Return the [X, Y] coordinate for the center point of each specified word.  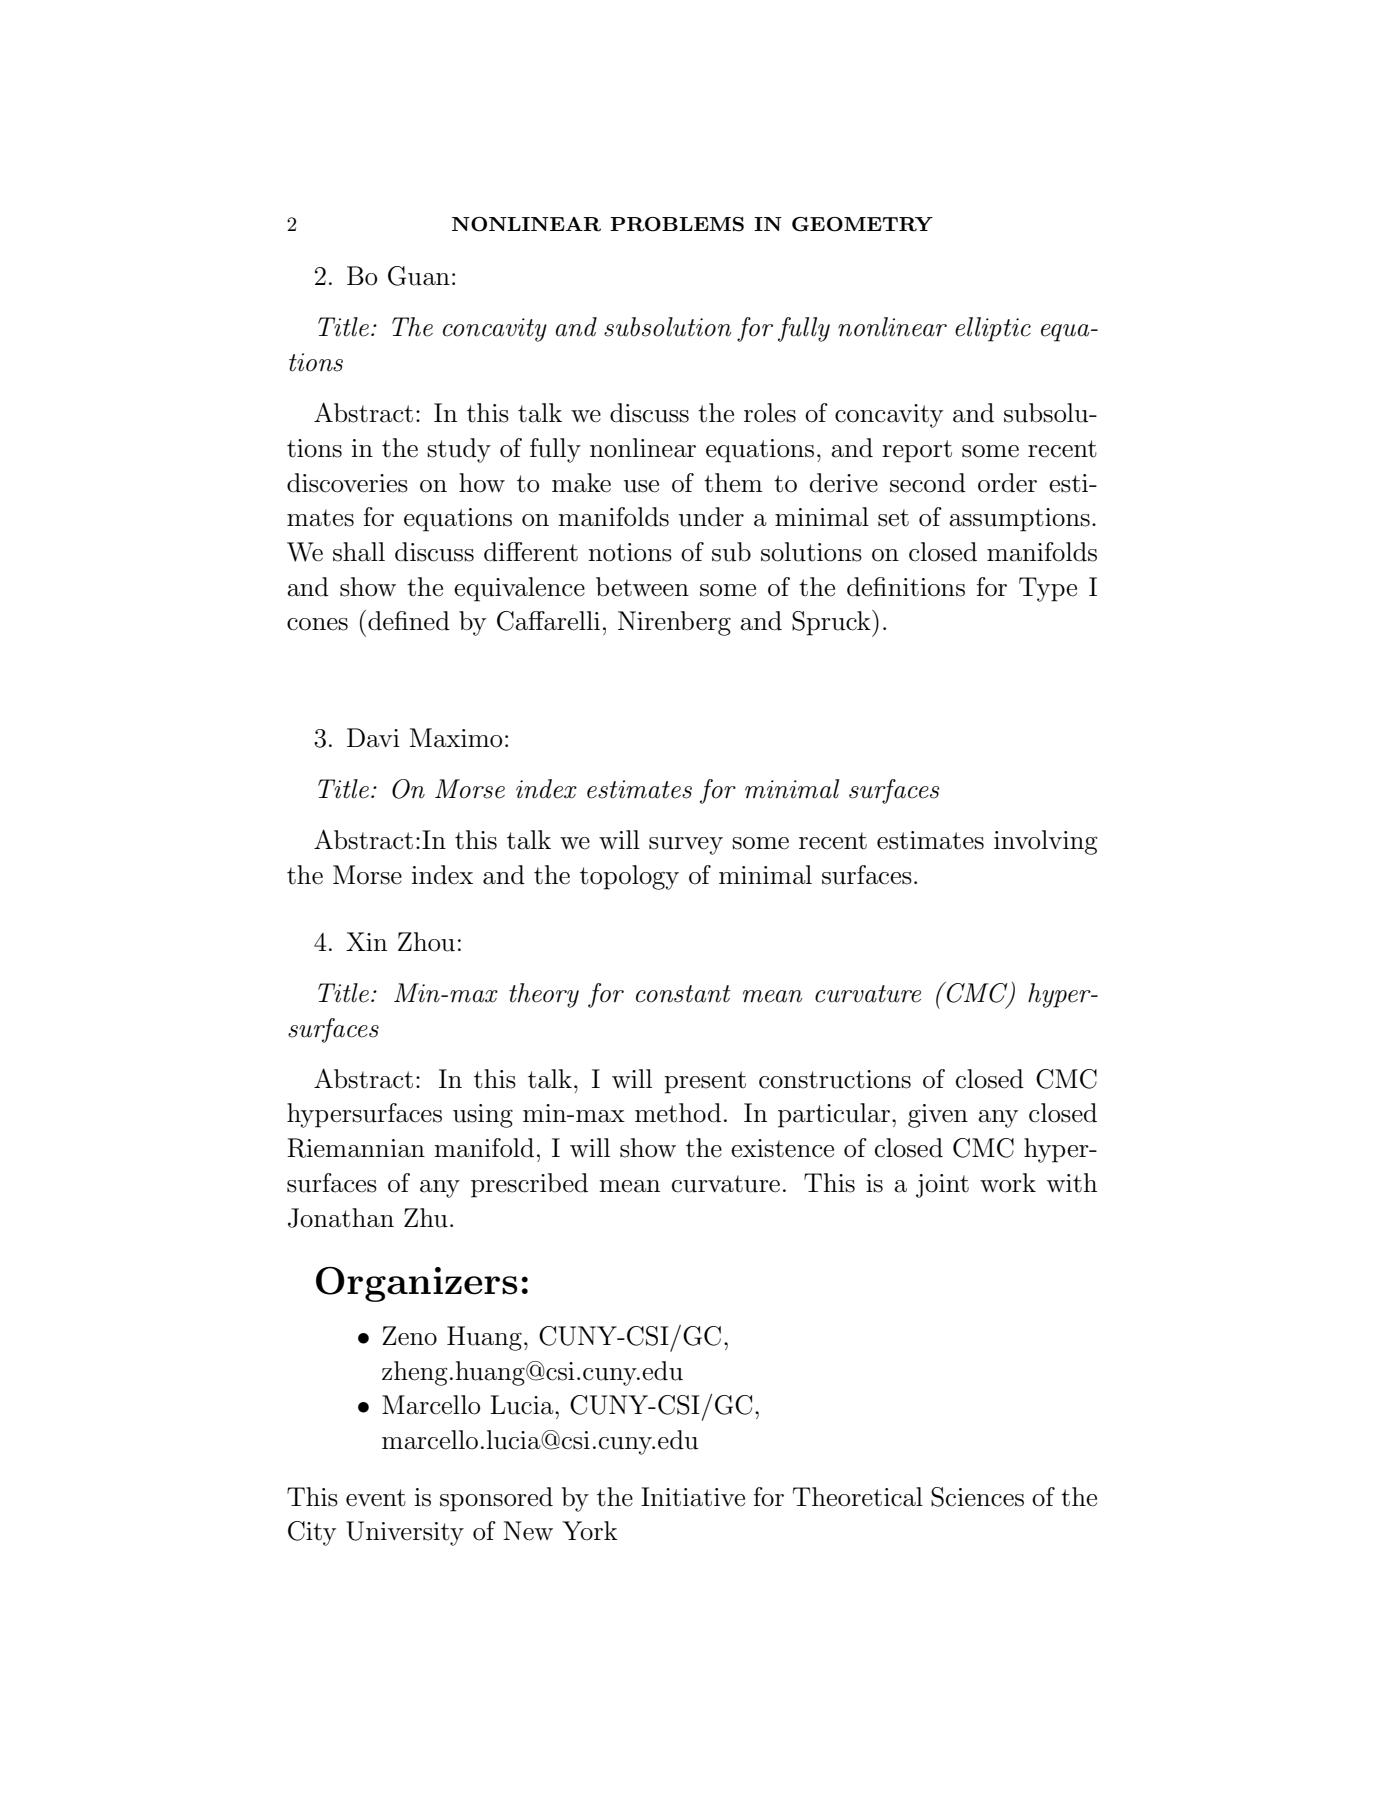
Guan [419, 276]
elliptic [993, 329]
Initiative [693, 1497]
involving [1045, 842]
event [376, 1498]
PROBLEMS [677, 224]
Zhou [426, 942]
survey [686, 846]
